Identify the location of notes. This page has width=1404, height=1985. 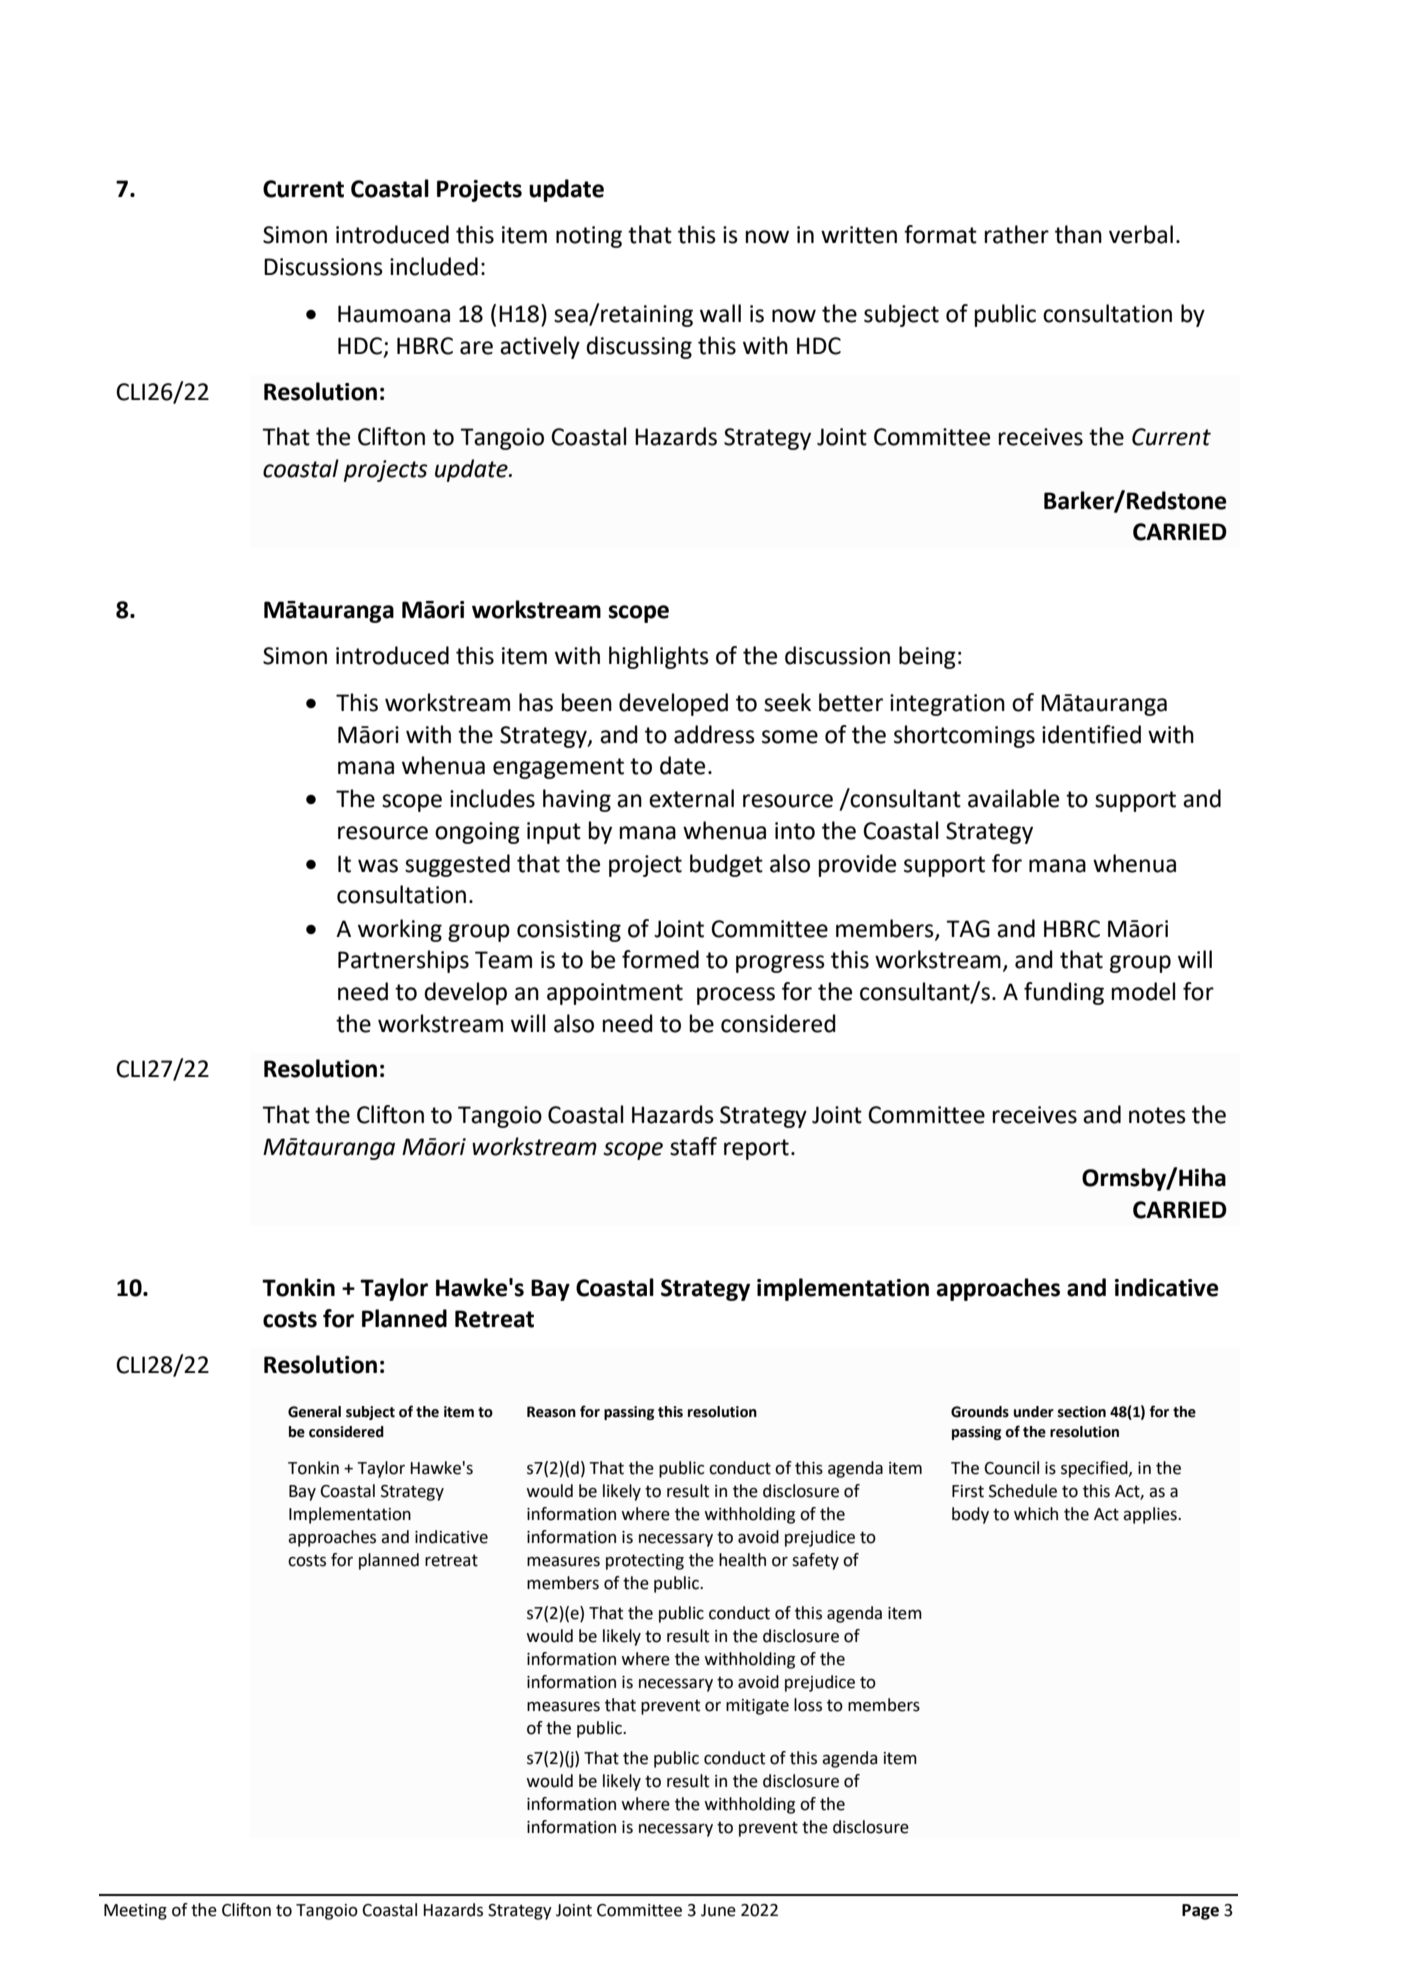
(1157, 1115).
